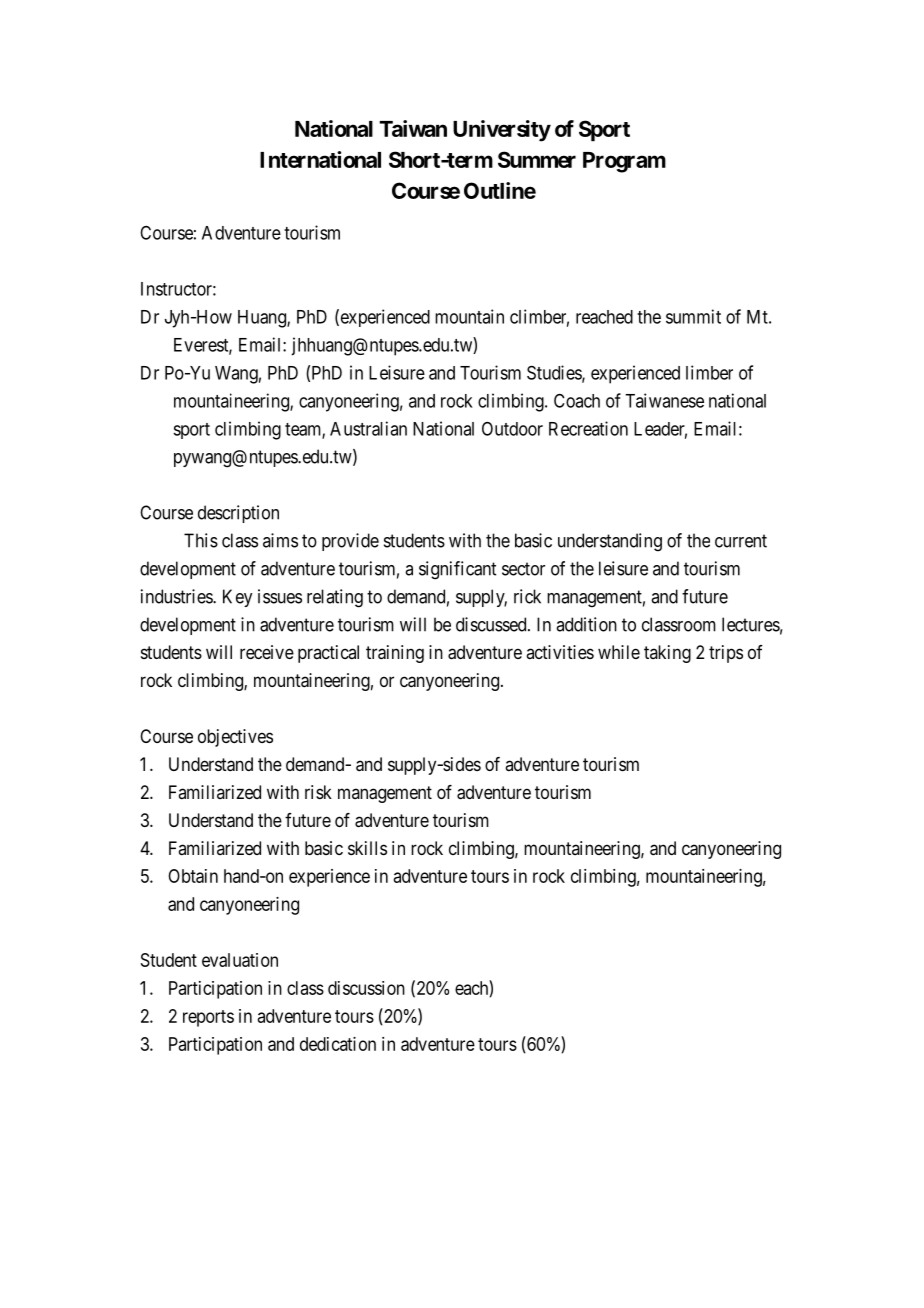 The image size is (924, 1308). Describe the element at coordinates (502, 131) in the document. I see `University` at that location.
